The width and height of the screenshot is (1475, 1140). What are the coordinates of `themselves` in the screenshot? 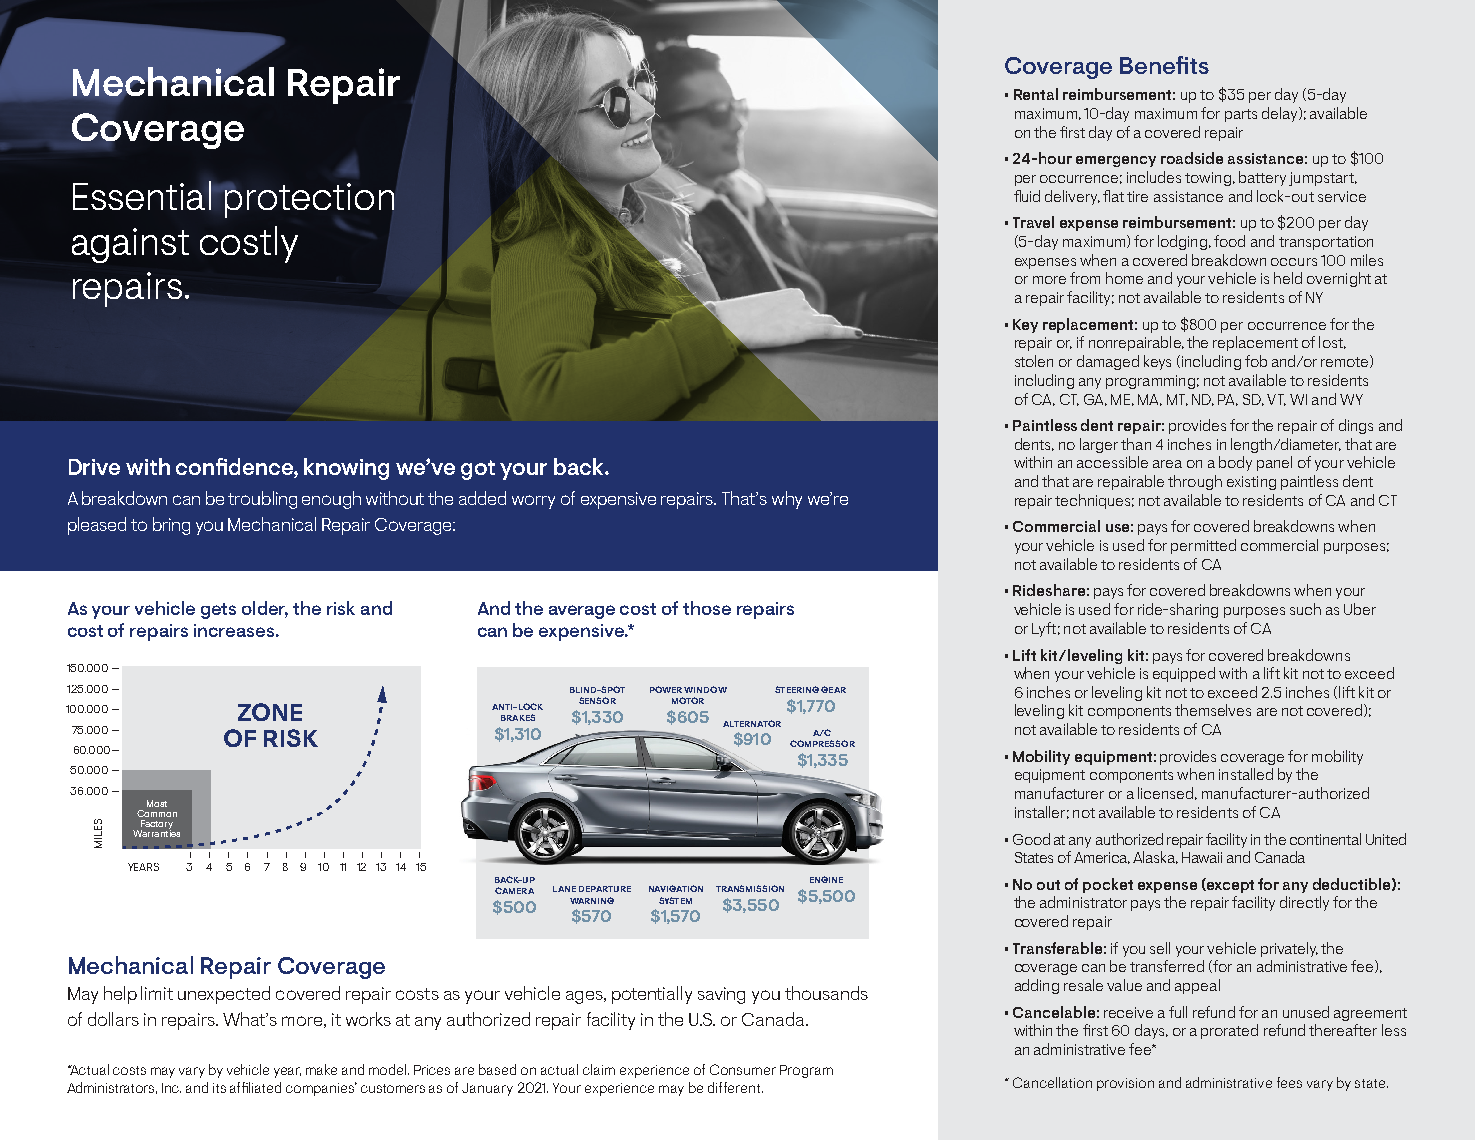 It's located at (1213, 710).
